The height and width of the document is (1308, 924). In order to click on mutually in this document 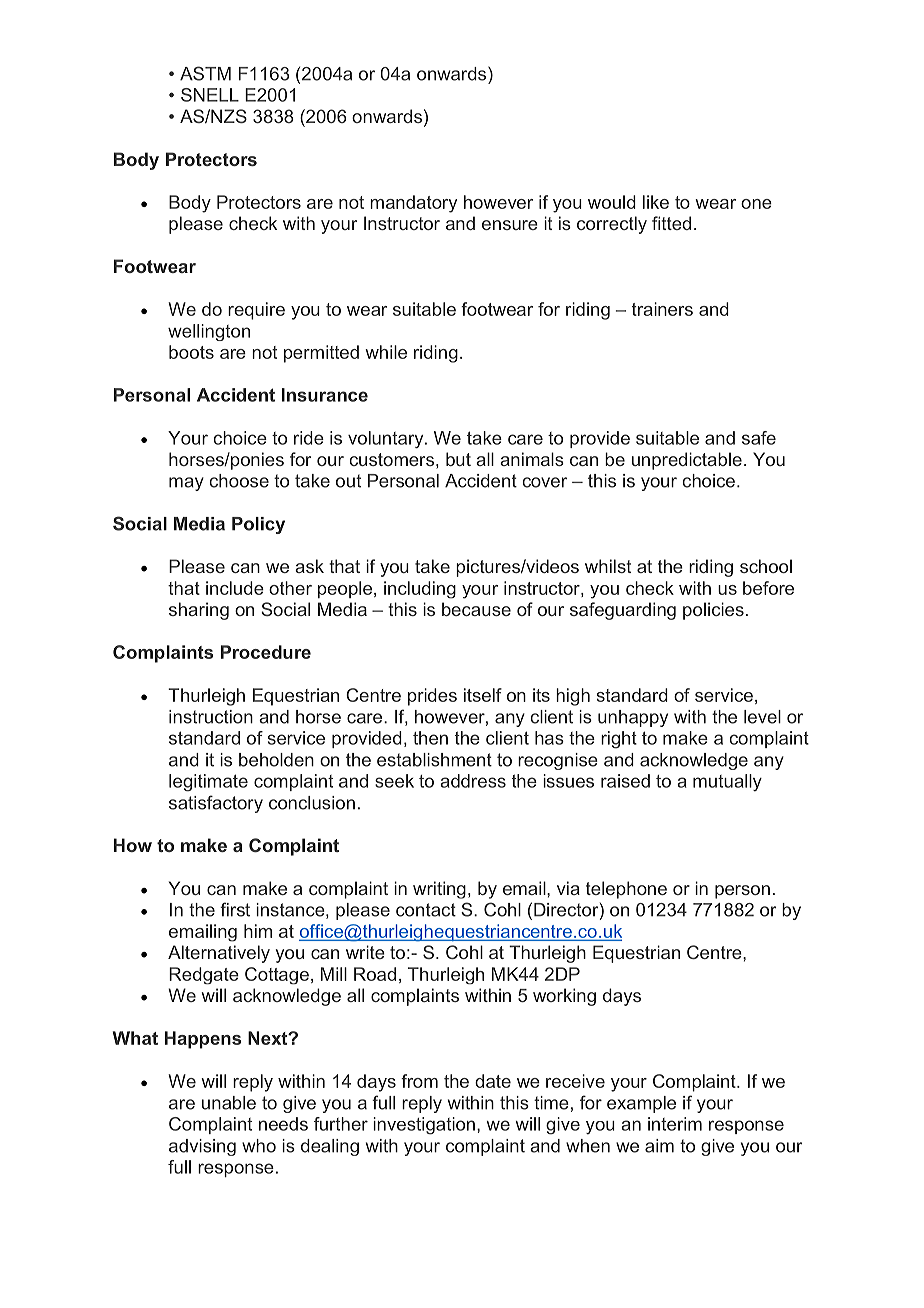, I will do `click(727, 782)`.
